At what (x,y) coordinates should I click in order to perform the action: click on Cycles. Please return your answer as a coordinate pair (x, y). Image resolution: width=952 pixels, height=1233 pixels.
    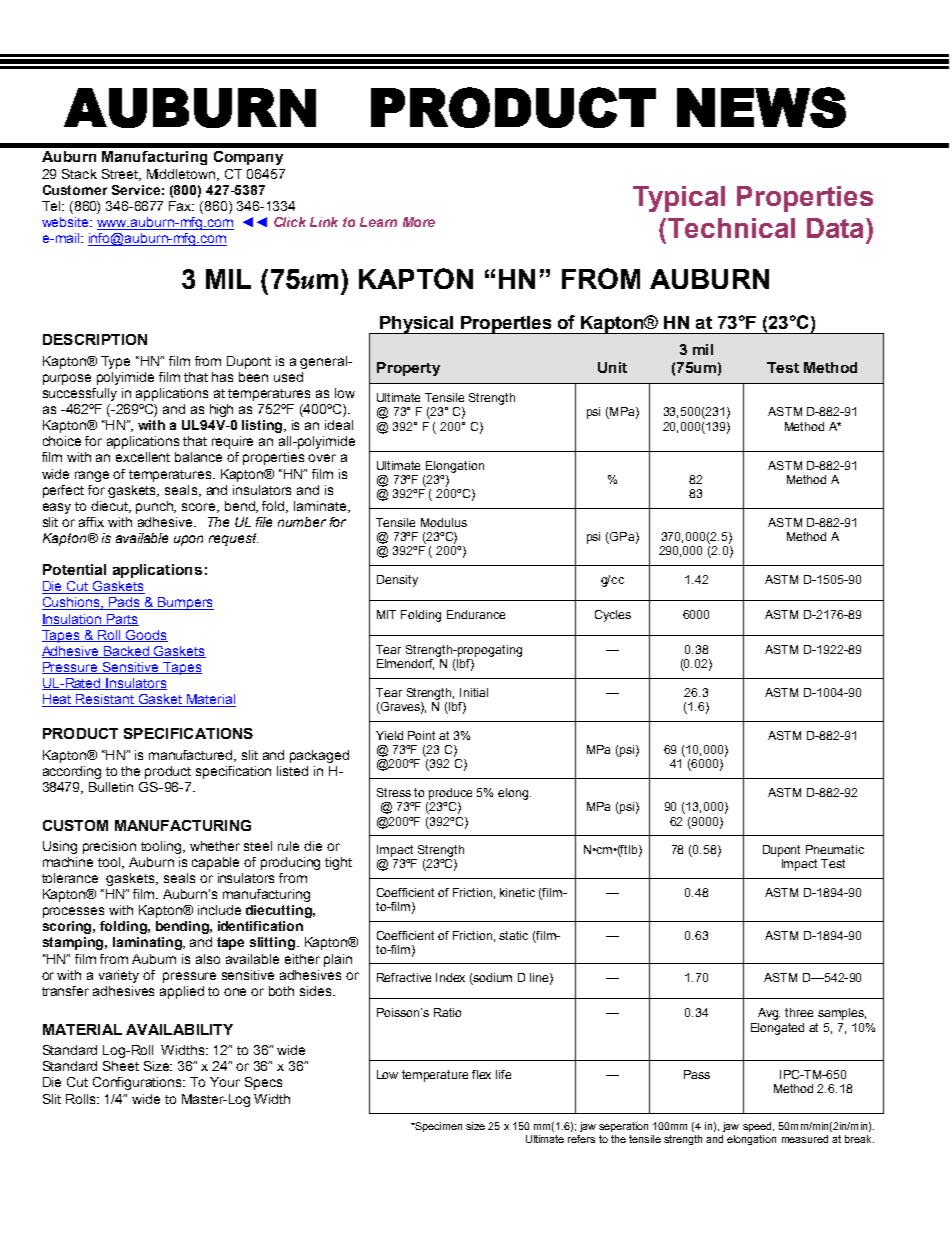
    Looking at the image, I should click on (613, 616).
